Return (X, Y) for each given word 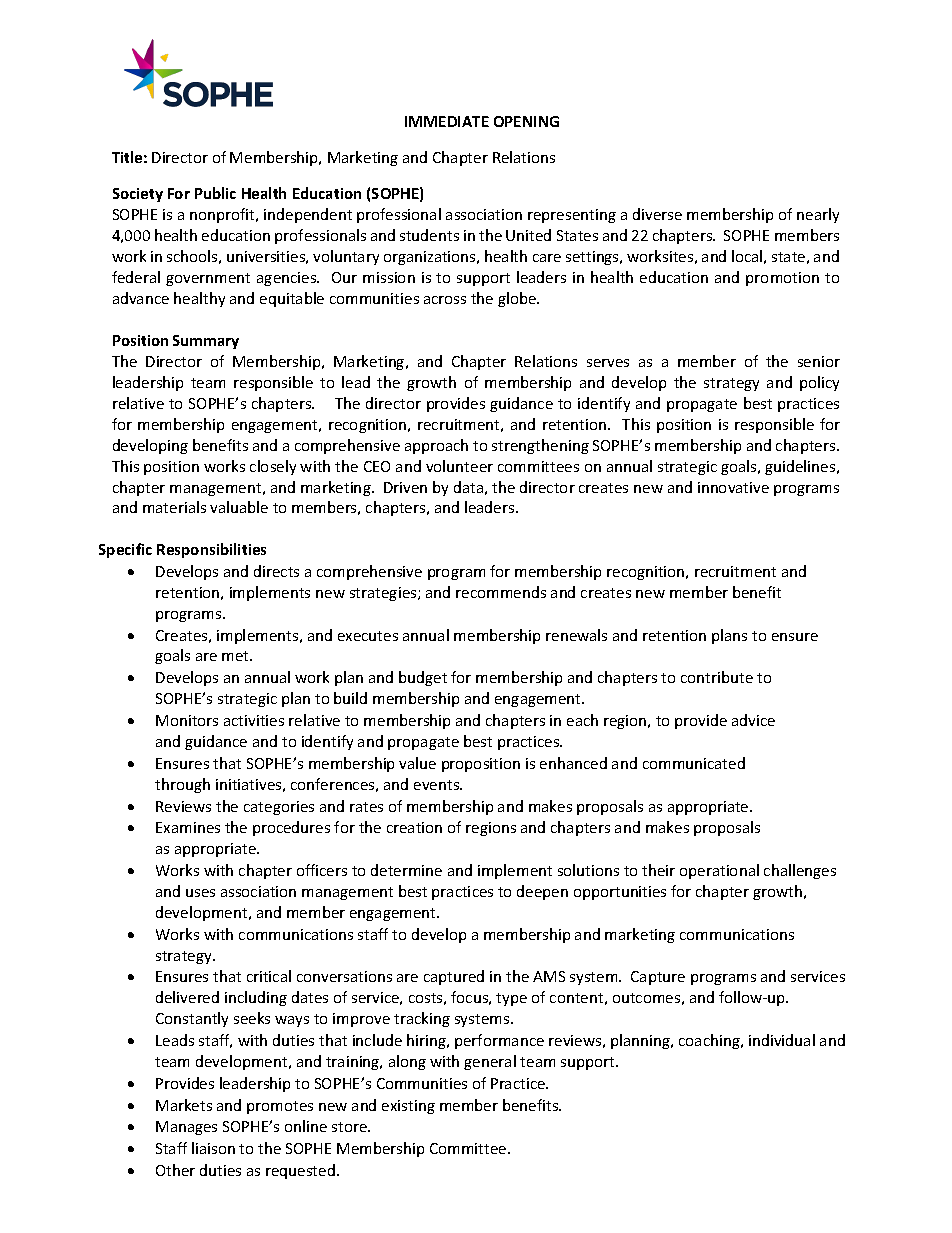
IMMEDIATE (447, 121)
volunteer (459, 466)
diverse (657, 214)
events (438, 785)
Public (215, 193)
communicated (694, 763)
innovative (733, 487)
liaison (213, 1148)
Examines (188, 827)
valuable (239, 507)
